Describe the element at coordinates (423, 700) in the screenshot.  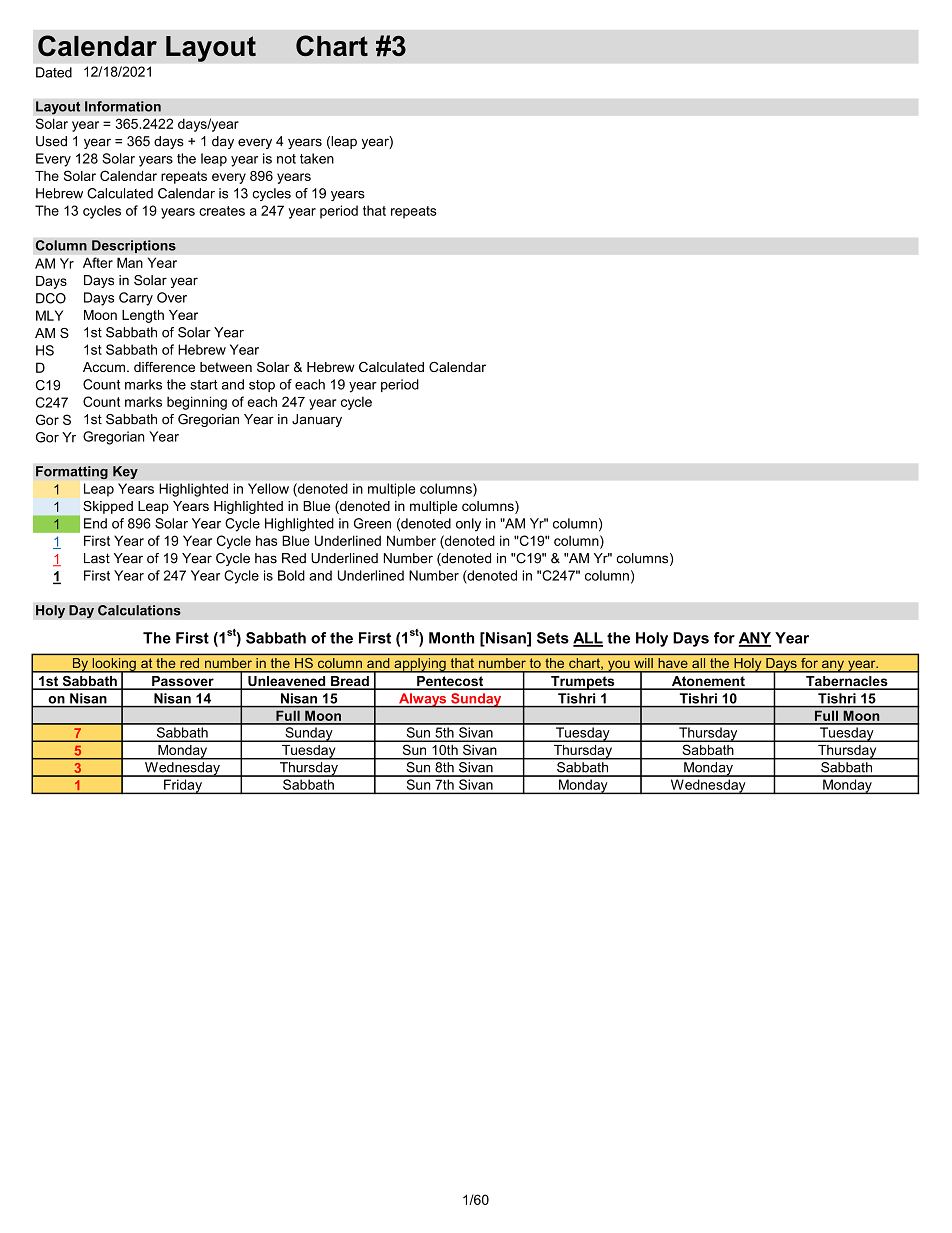
I see `Always` at that location.
